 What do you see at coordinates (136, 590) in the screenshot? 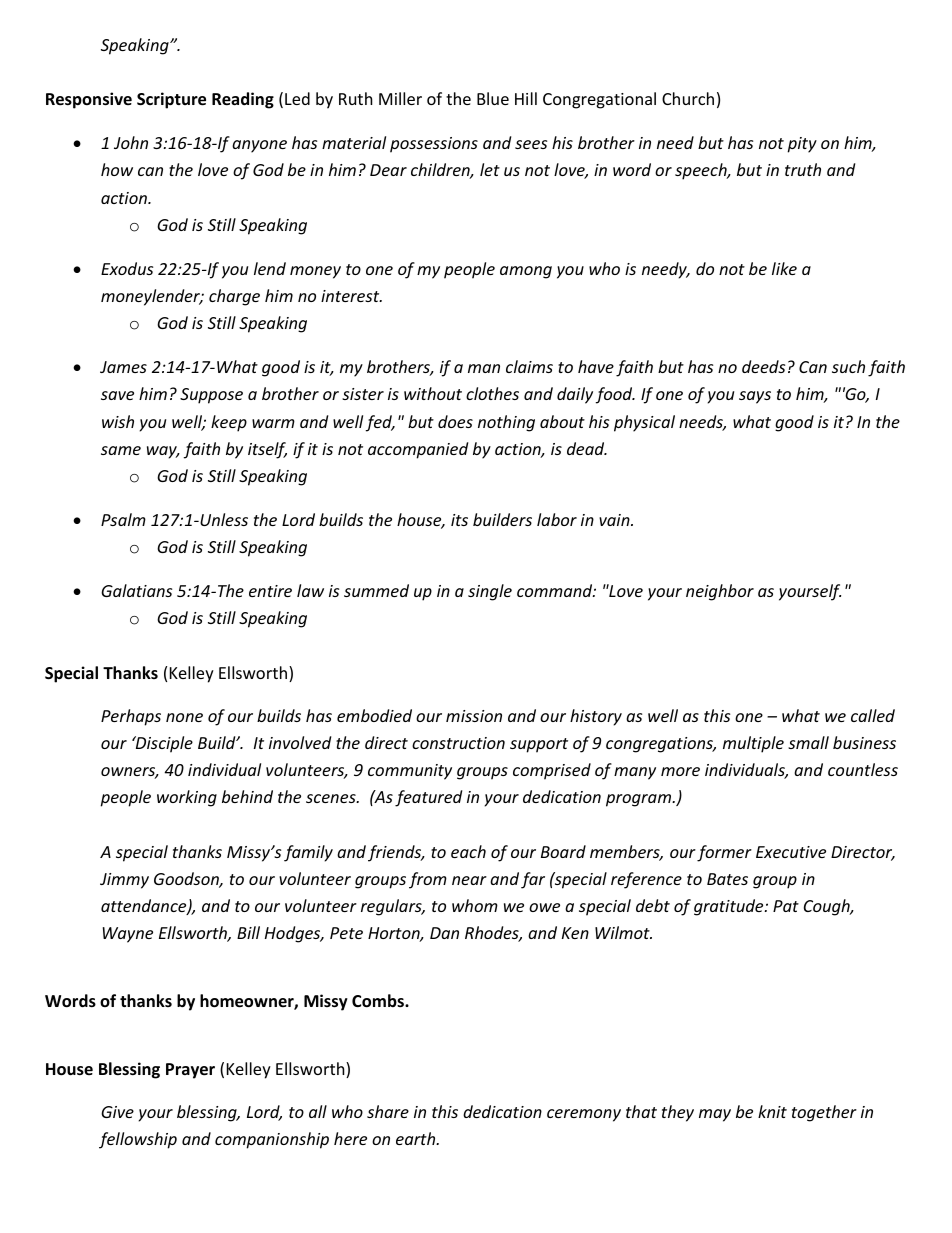
I see `Galatians` at bounding box center [136, 590].
